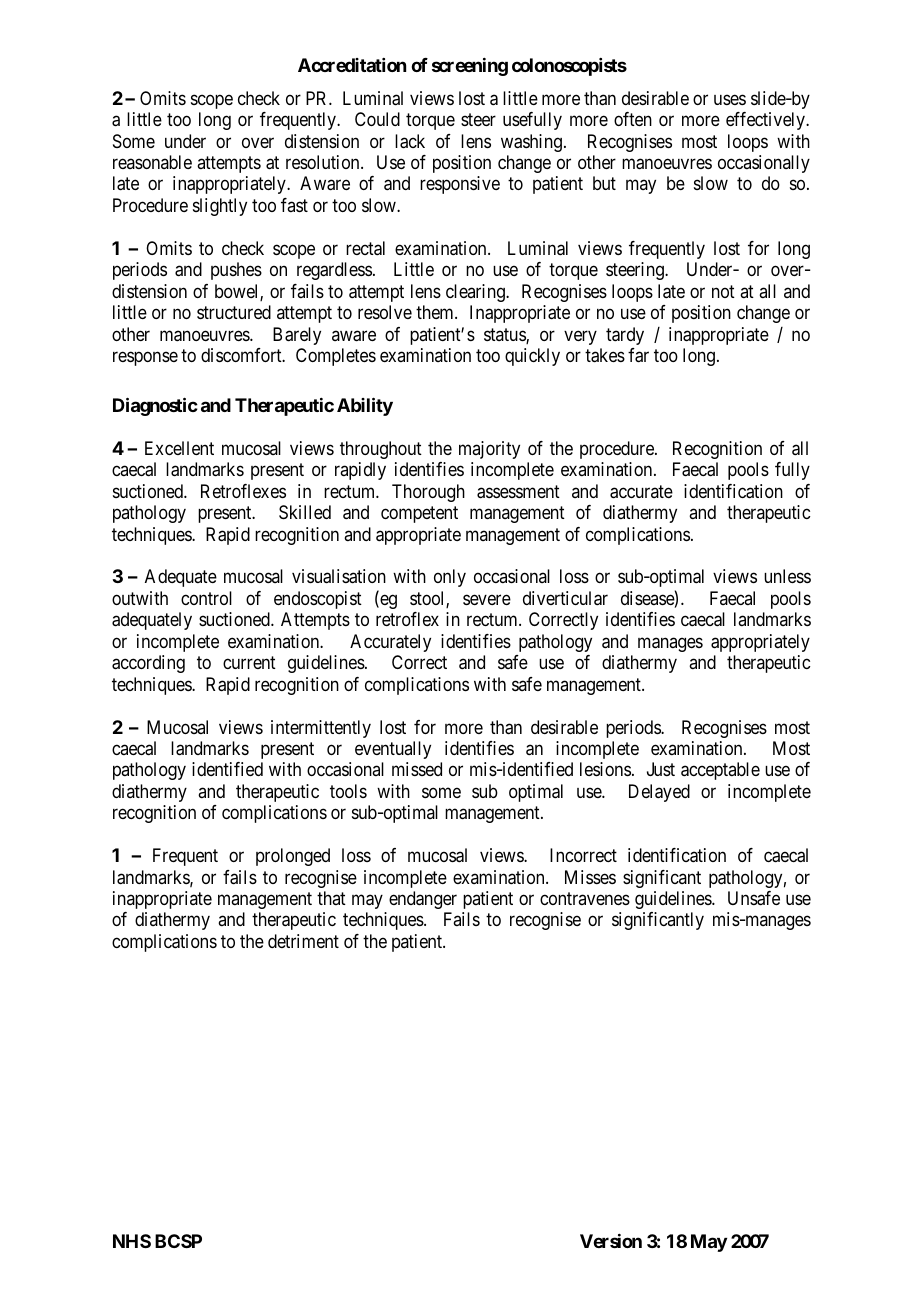 The image size is (924, 1308). What do you see at coordinates (787, 576) in the screenshot?
I see `unless` at bounding box center [787, 576].
